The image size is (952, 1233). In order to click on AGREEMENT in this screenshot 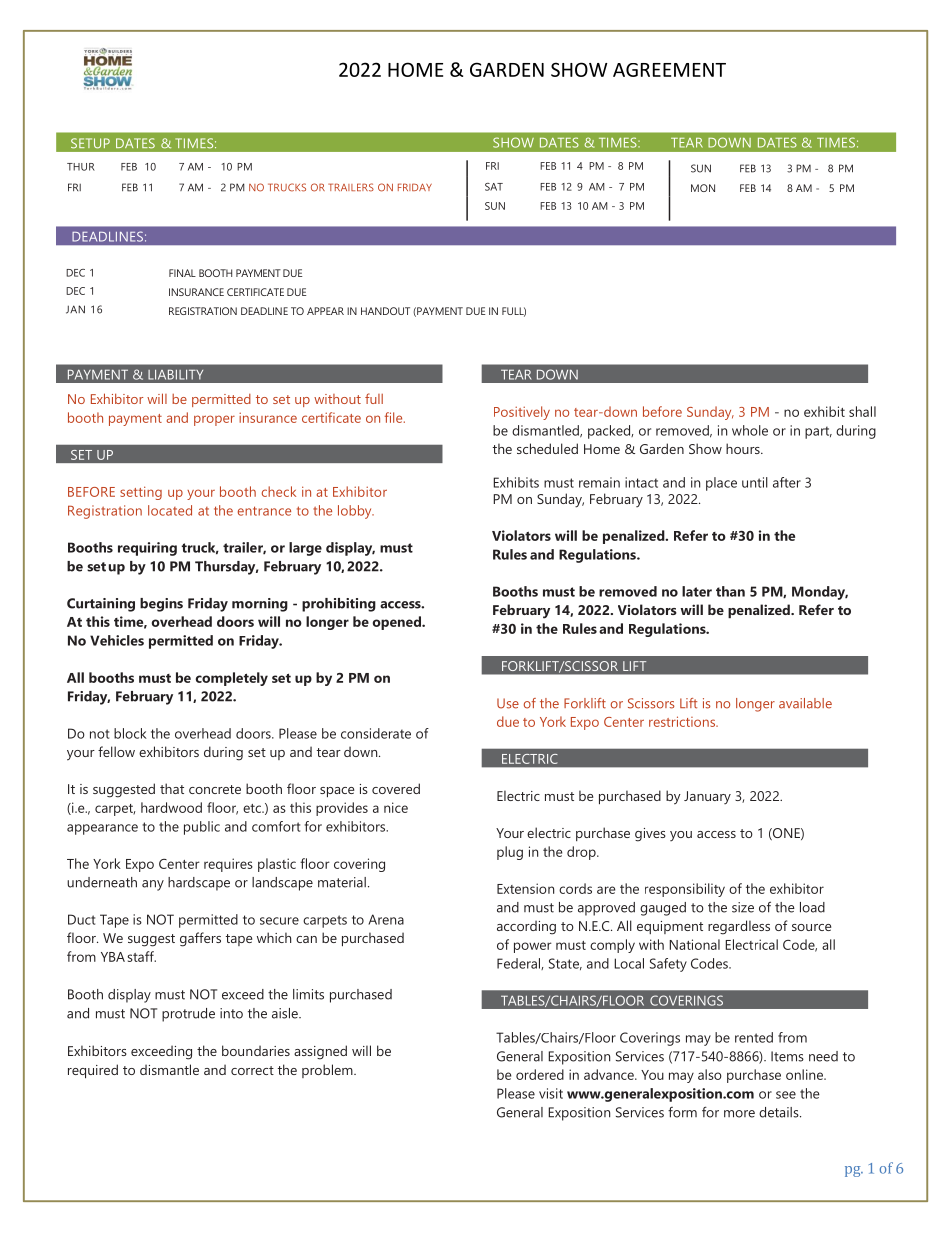, I will do `click(669, 70)`.
